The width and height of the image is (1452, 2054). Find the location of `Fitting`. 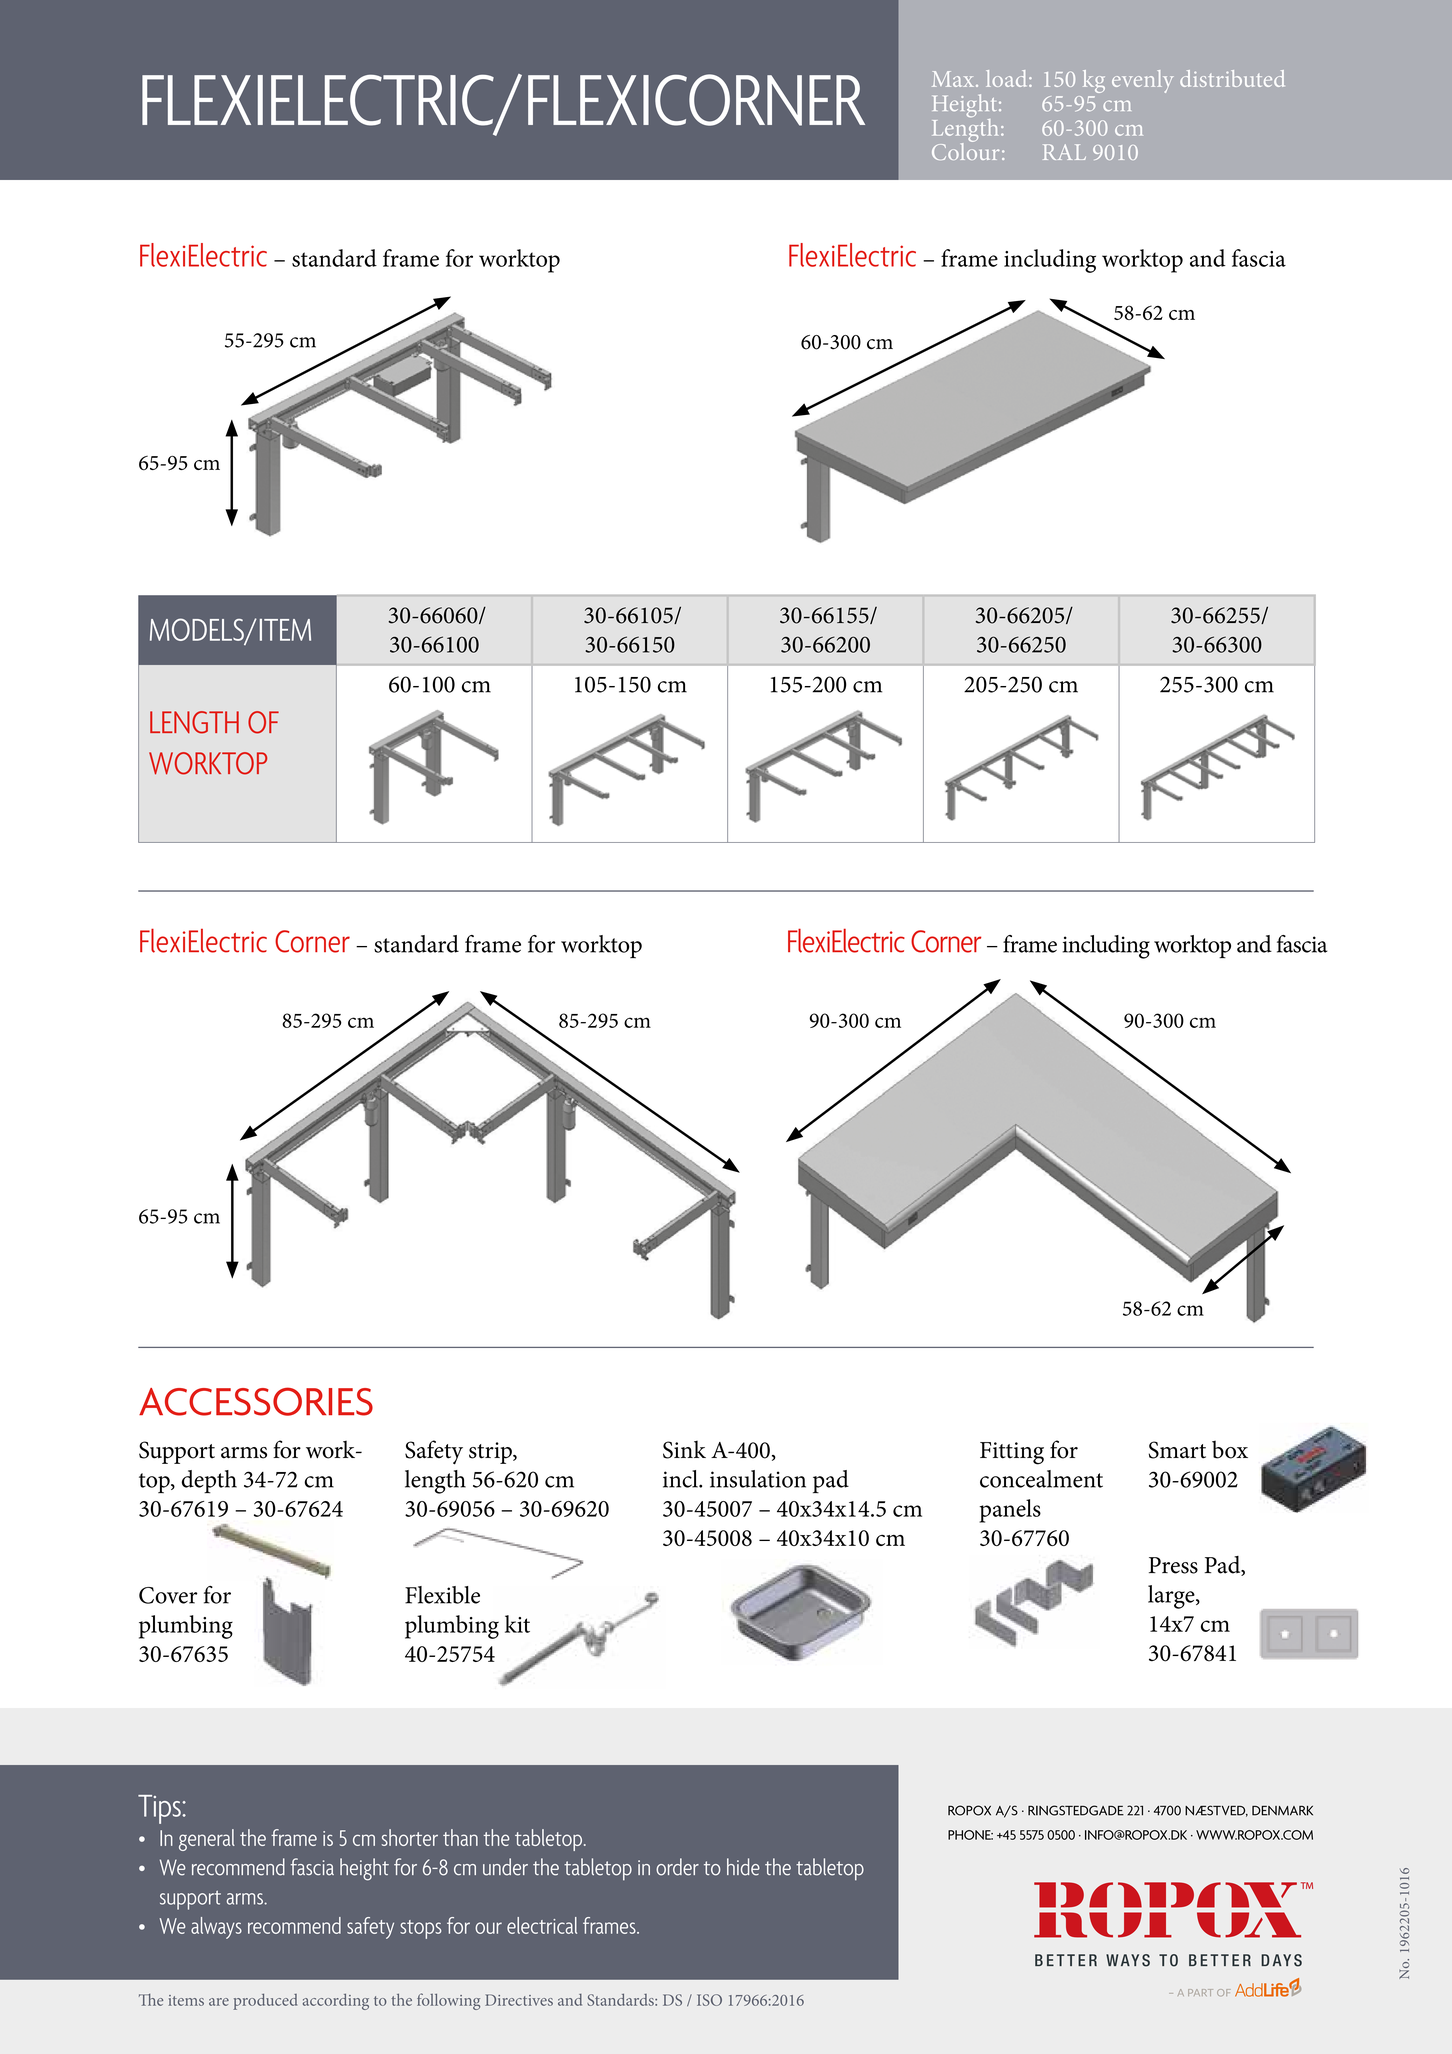

Fitting is located at coordinates (1012, 1453).
